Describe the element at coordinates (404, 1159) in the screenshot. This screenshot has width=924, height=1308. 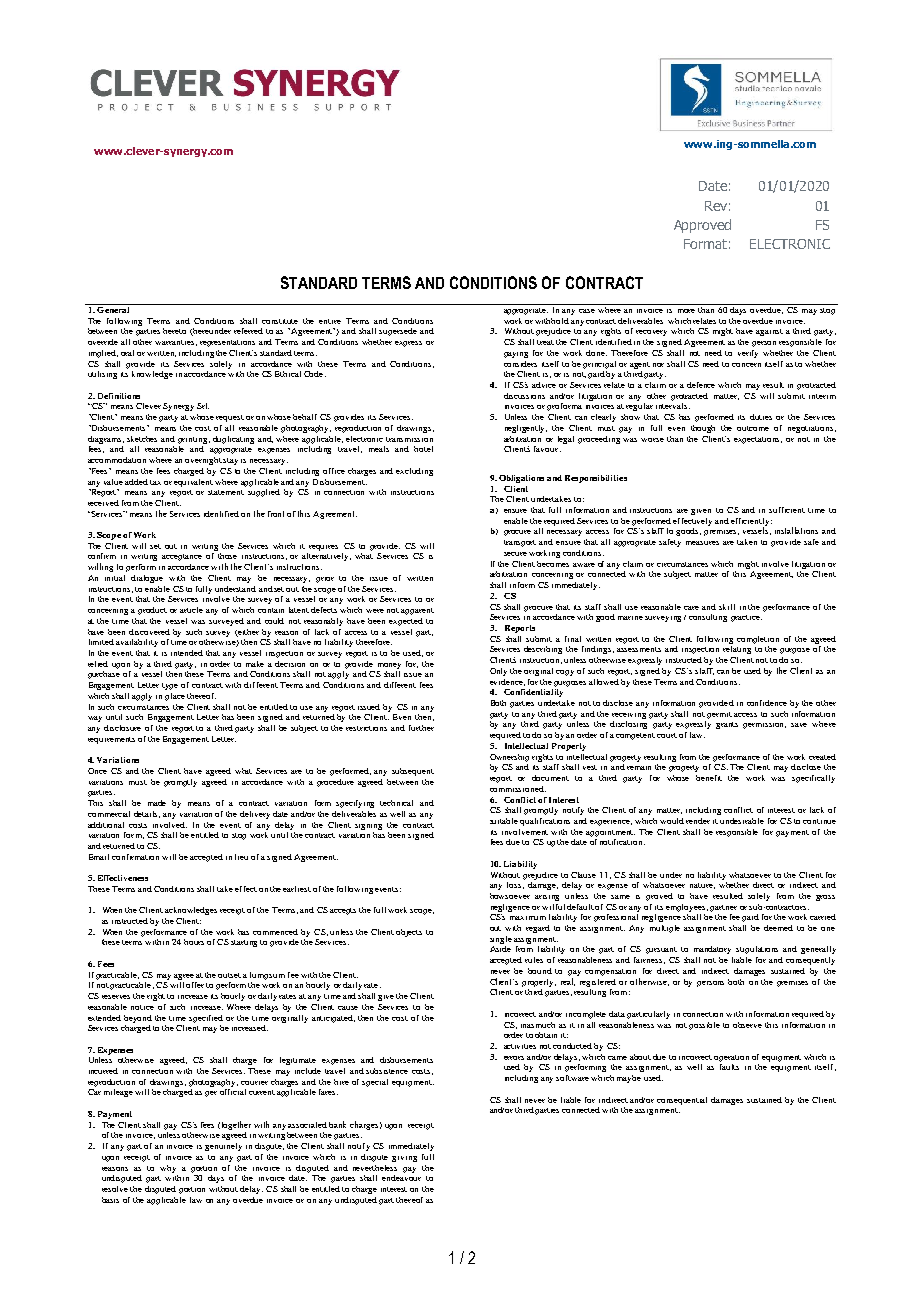
I see `giving` at that location.
